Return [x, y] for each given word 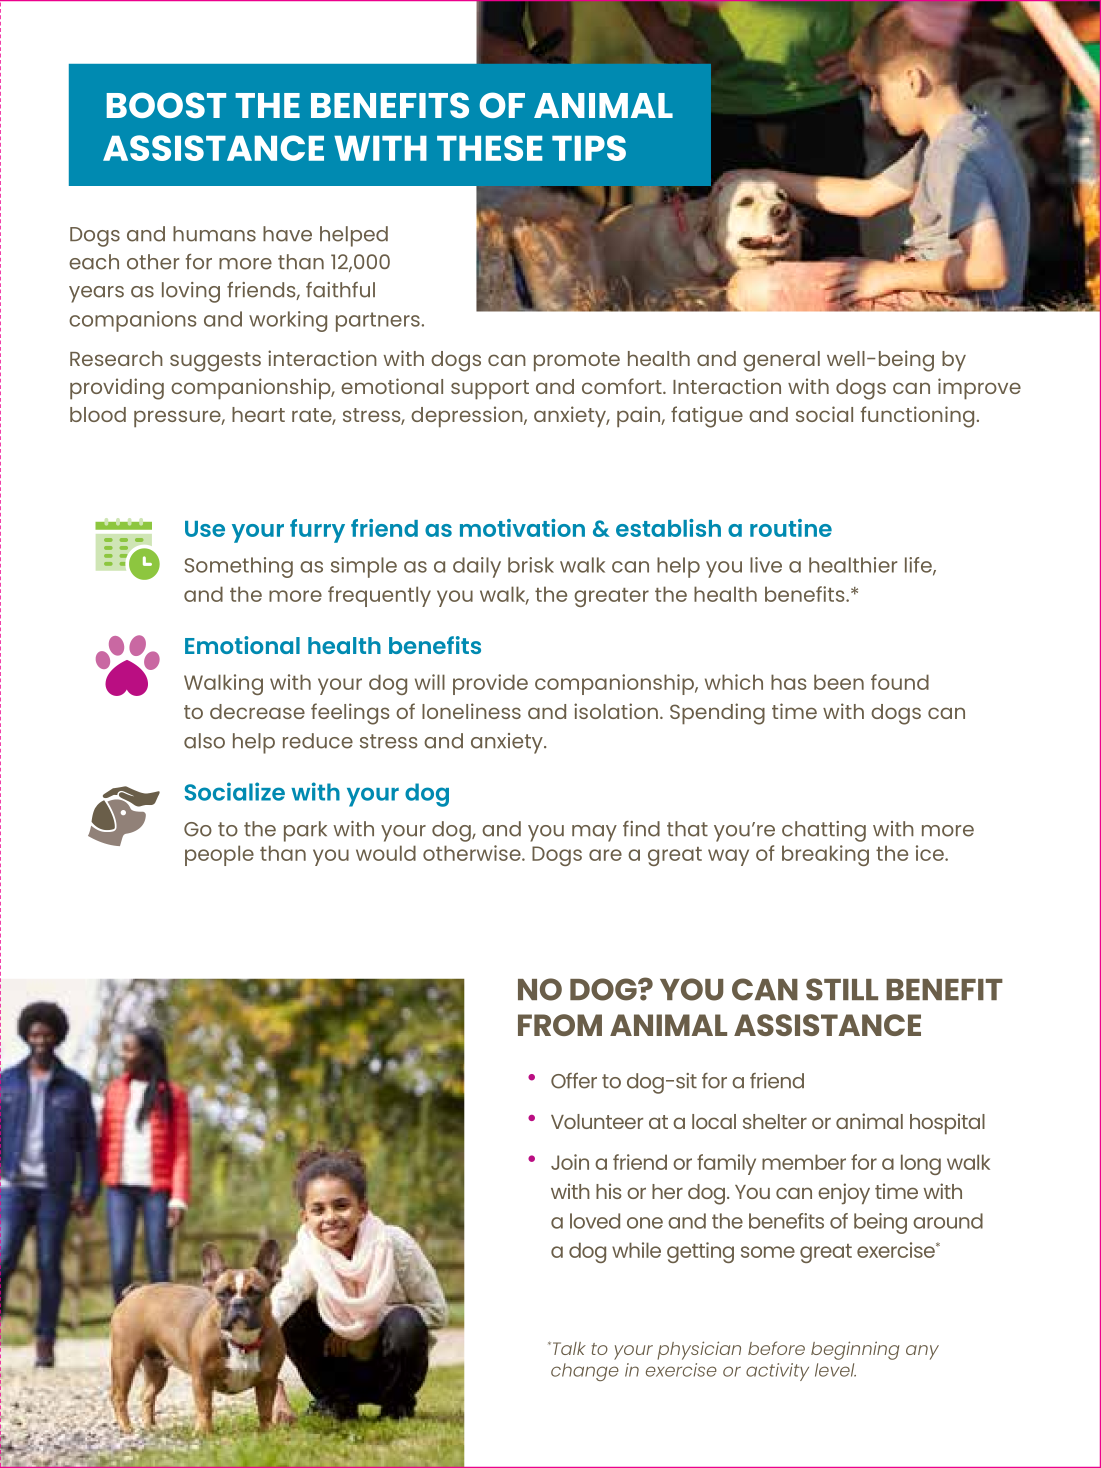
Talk [569, 1348]
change [585, 1372]
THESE [489, 148]
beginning [855, 1350]
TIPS [589, 148]
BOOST [166, 105]
